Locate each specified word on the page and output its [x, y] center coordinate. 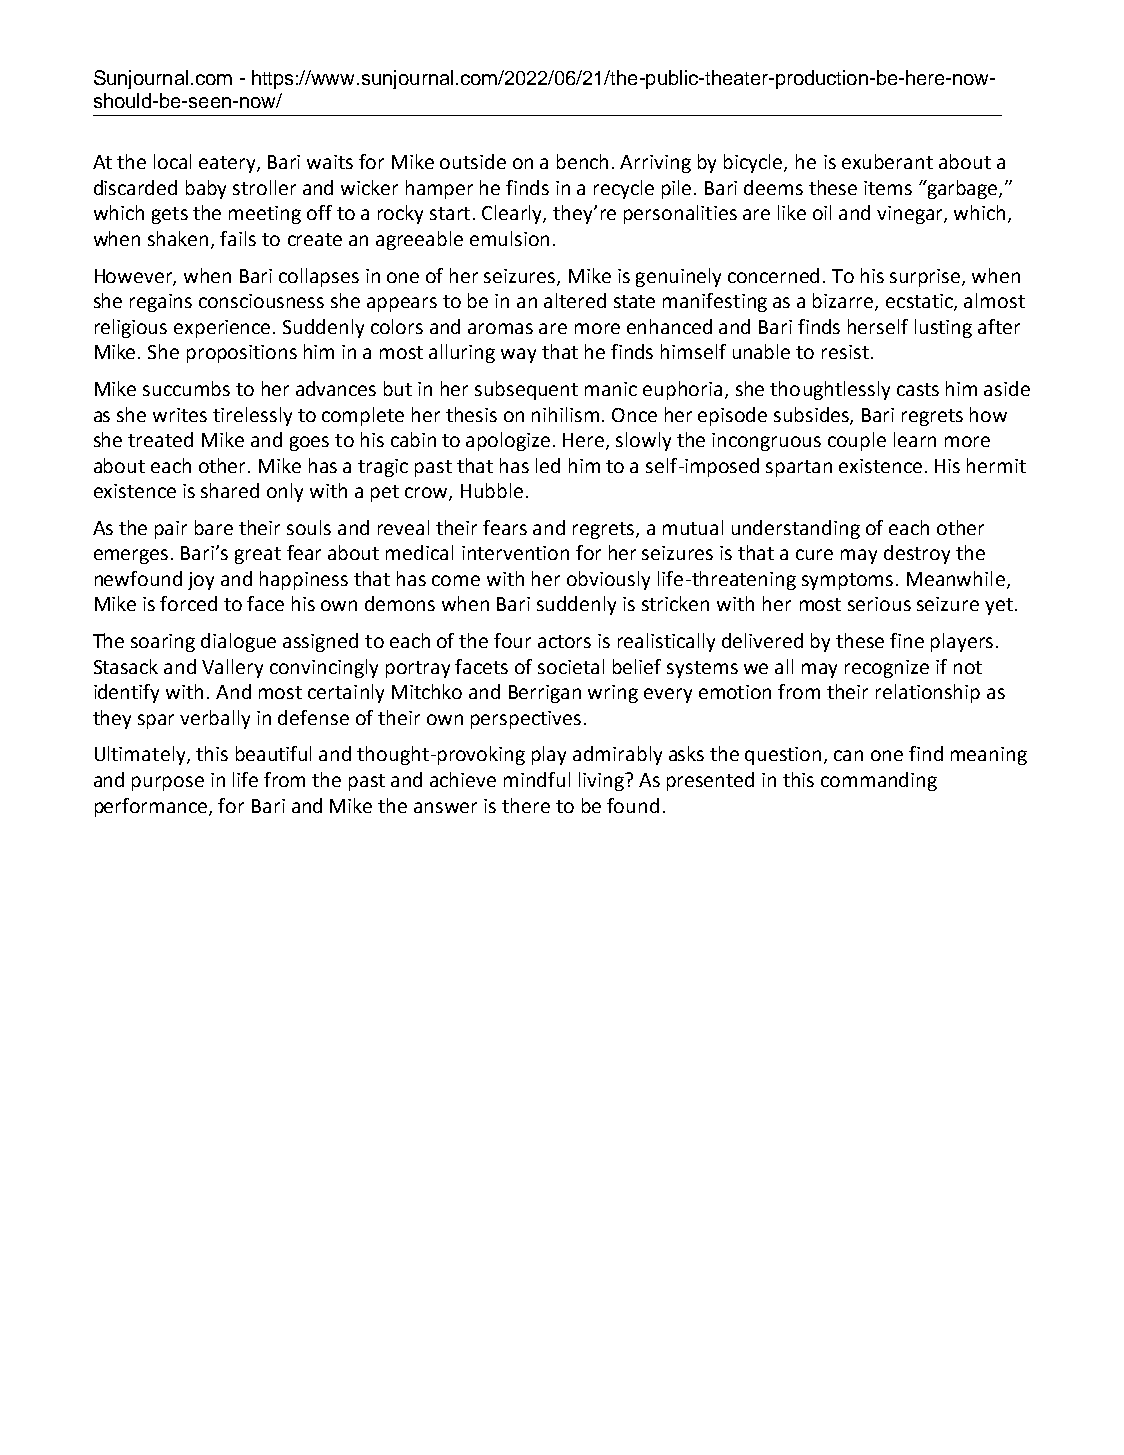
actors [564, 641]
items [888, 188]
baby [206, 189]
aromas [500, 328]
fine [907, 640]
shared [230, 490]
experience [224, 329]
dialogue [238, 642]
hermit [996, 465]
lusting [943, 328]
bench [582, 161]
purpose [168, 783]
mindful [537, 779]
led [548, 465]
